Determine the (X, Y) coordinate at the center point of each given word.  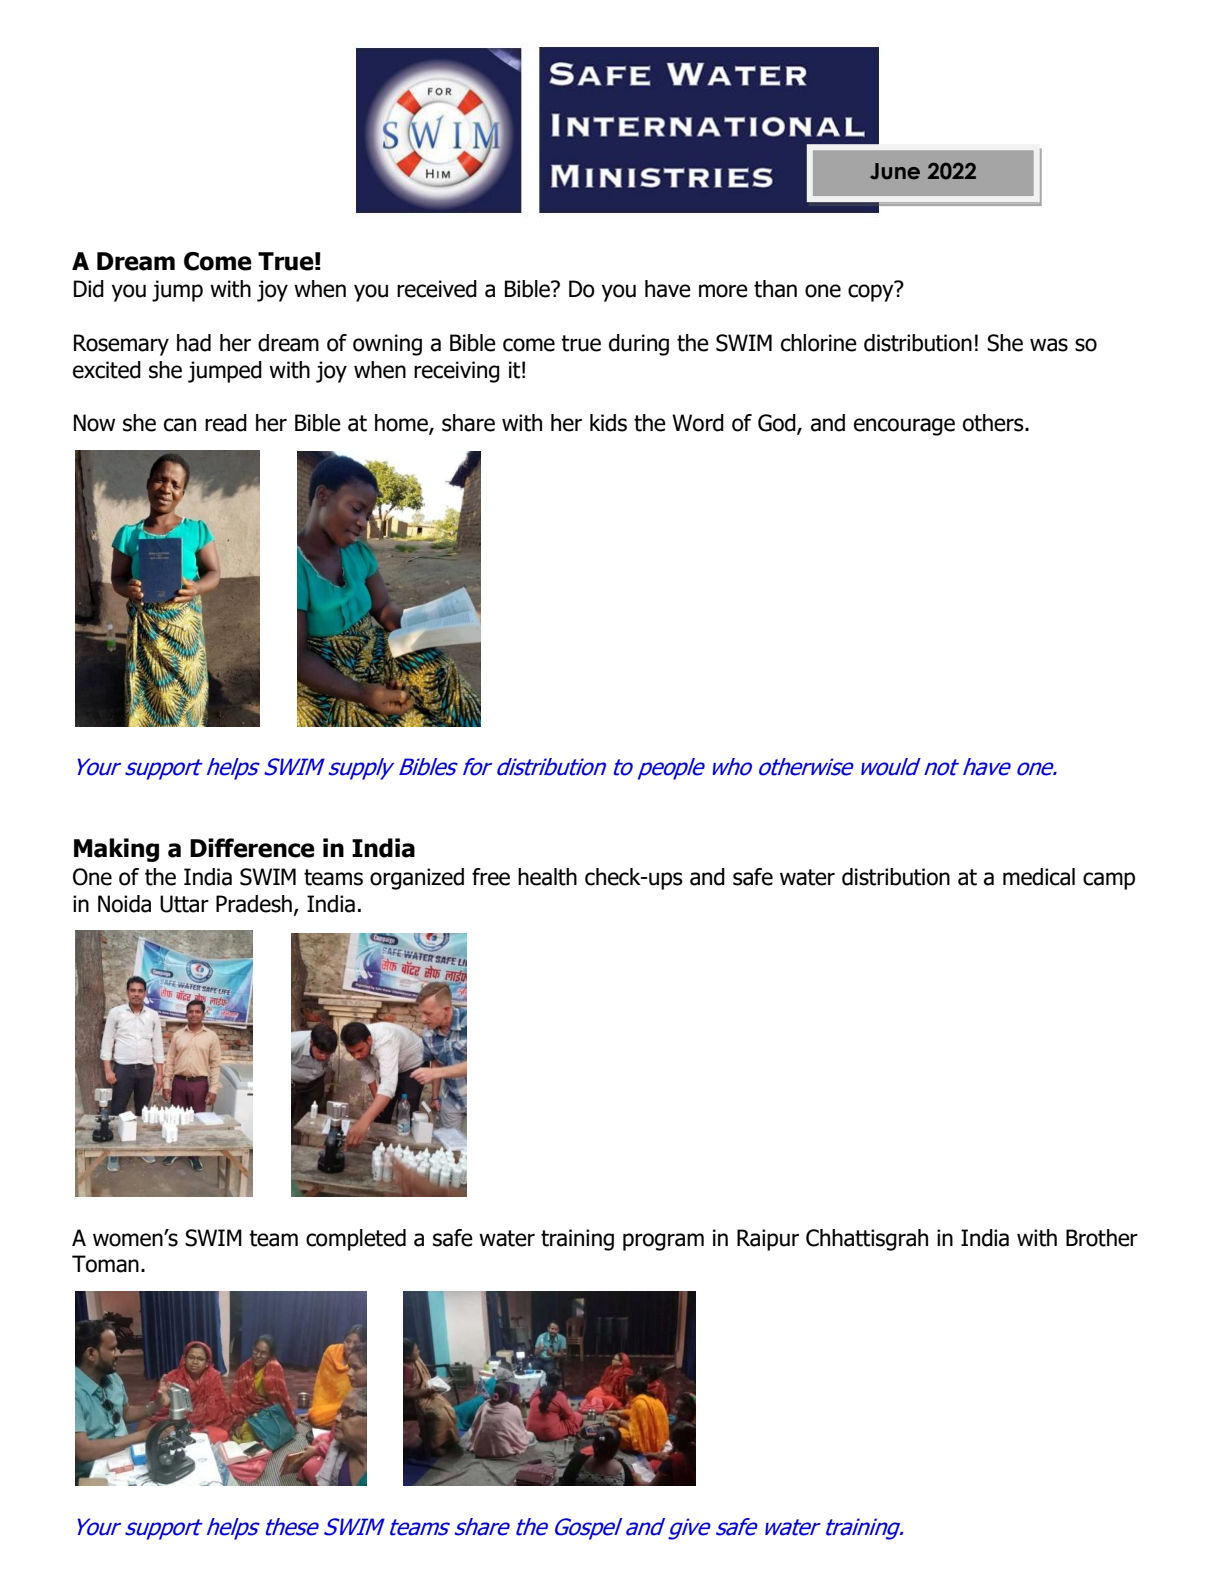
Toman (105, 1264)
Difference (252, 848)
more (723, 291)
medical (1039, 877)
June (895, 171)
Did (89, 289)
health (547, 877)
